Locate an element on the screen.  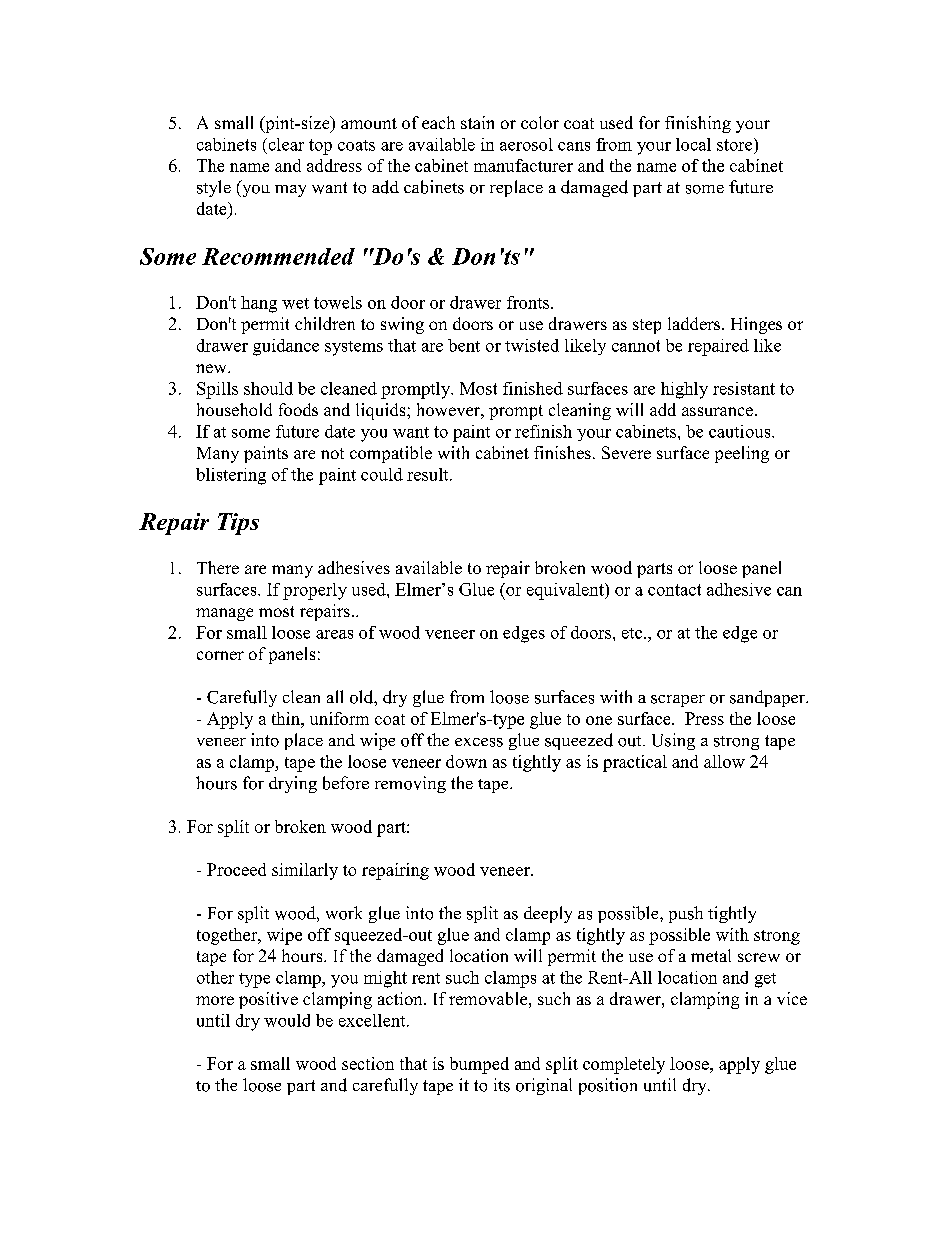
bumped is located at coordinates (479, 1065).
